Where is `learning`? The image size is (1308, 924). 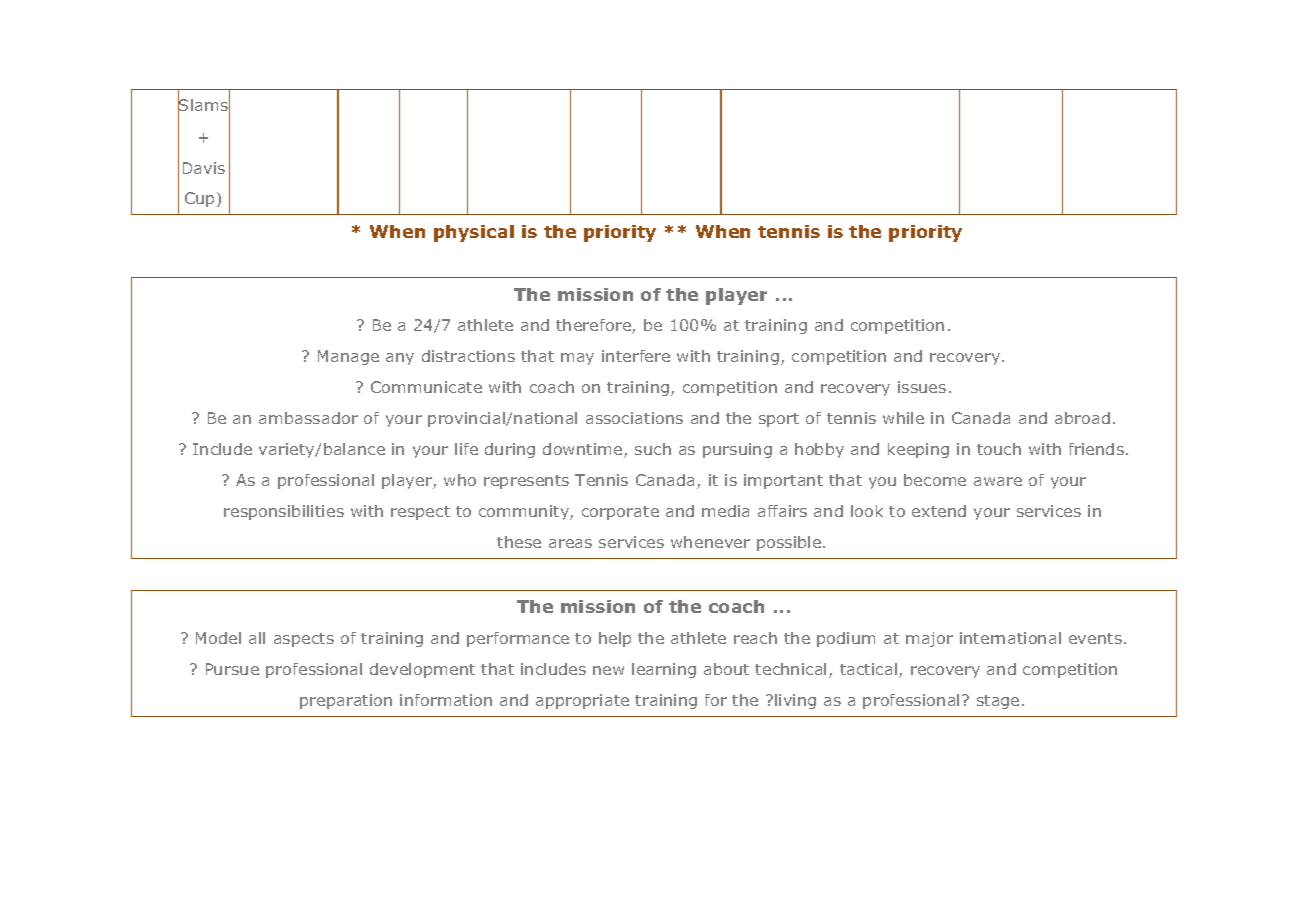
learning is located at coordinates (664, 670).
